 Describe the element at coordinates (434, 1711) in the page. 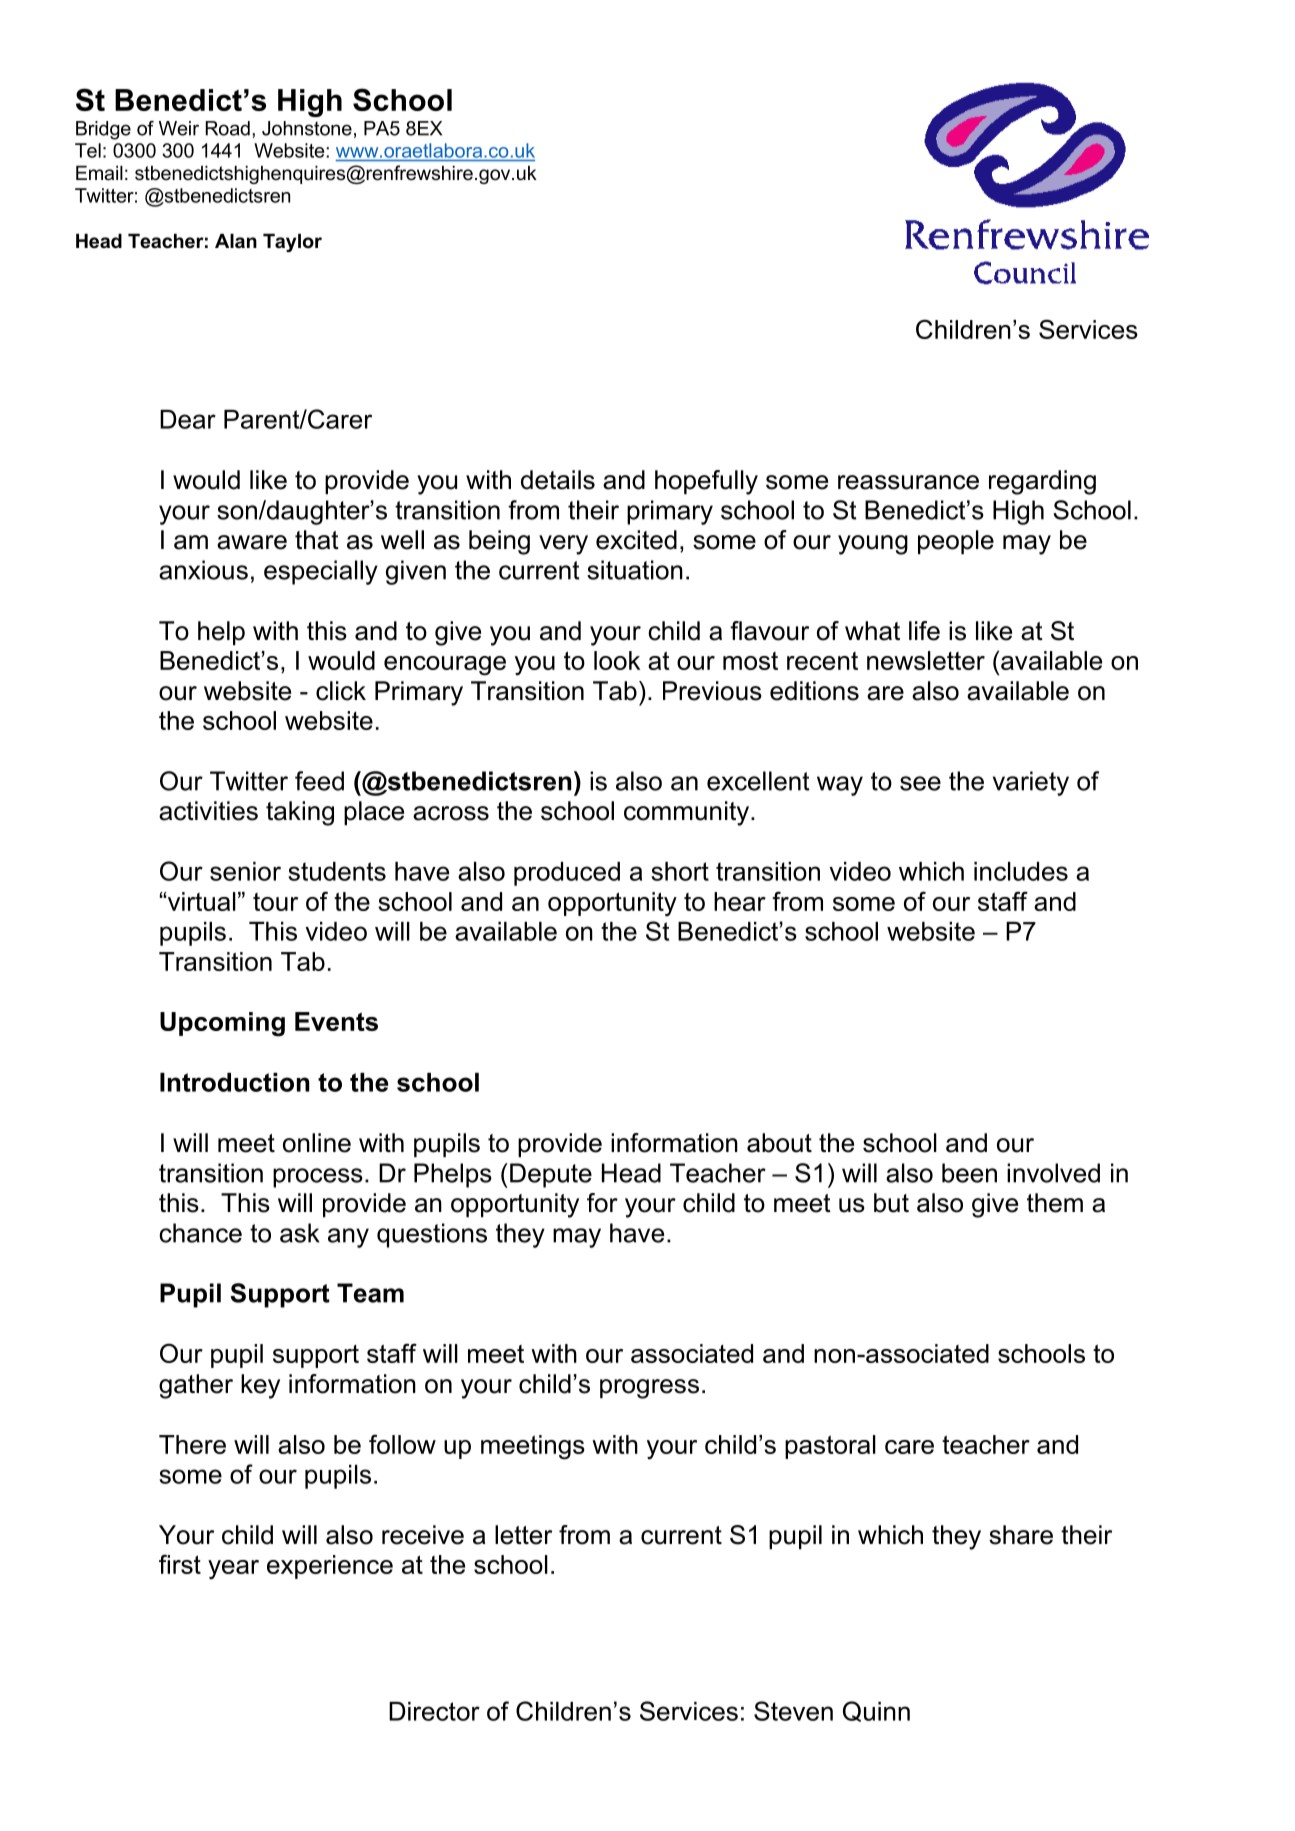

I see `Director` at that location.
